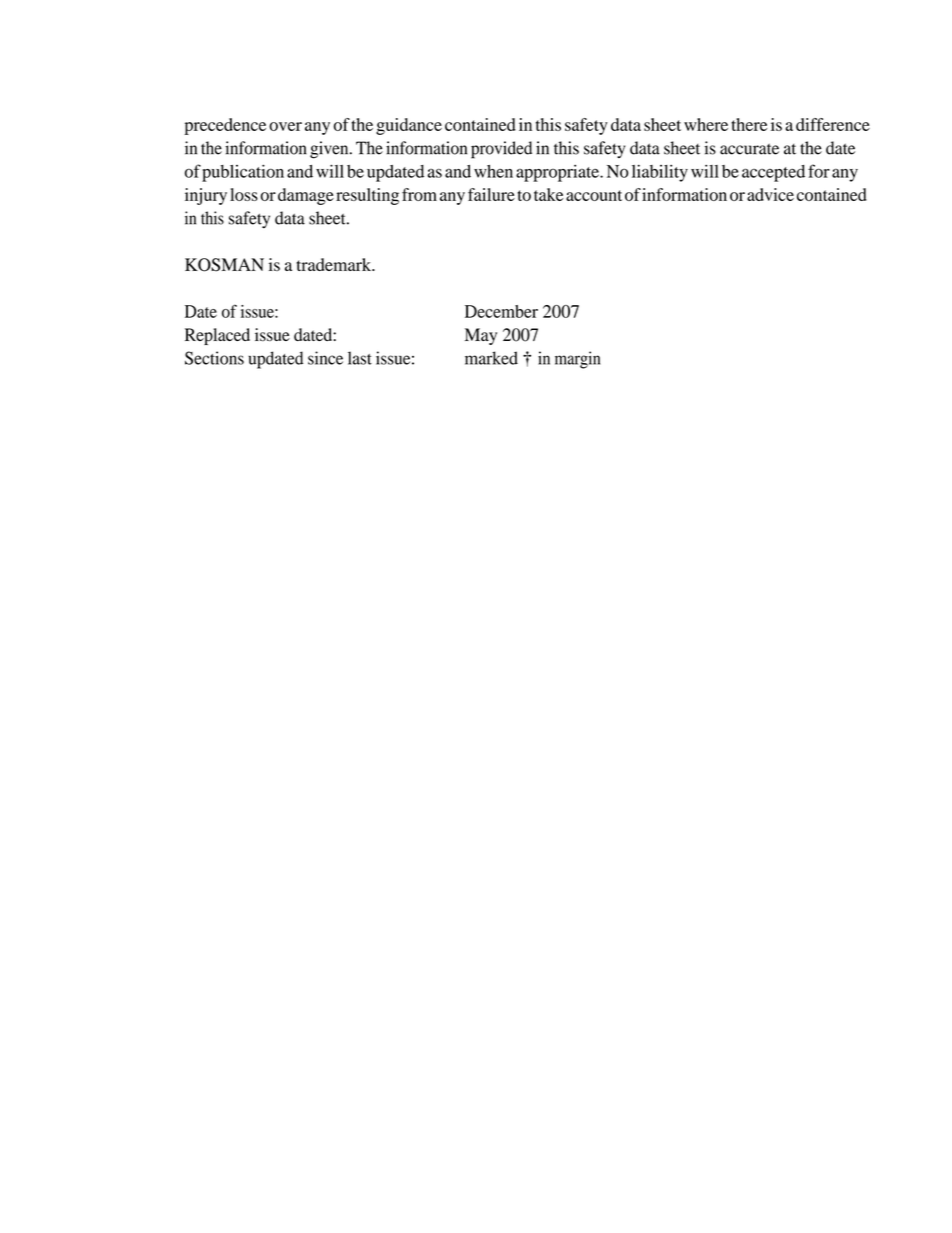  Describe the element at coordinates (335, 264) in the image. I see `trademark` at that location.
